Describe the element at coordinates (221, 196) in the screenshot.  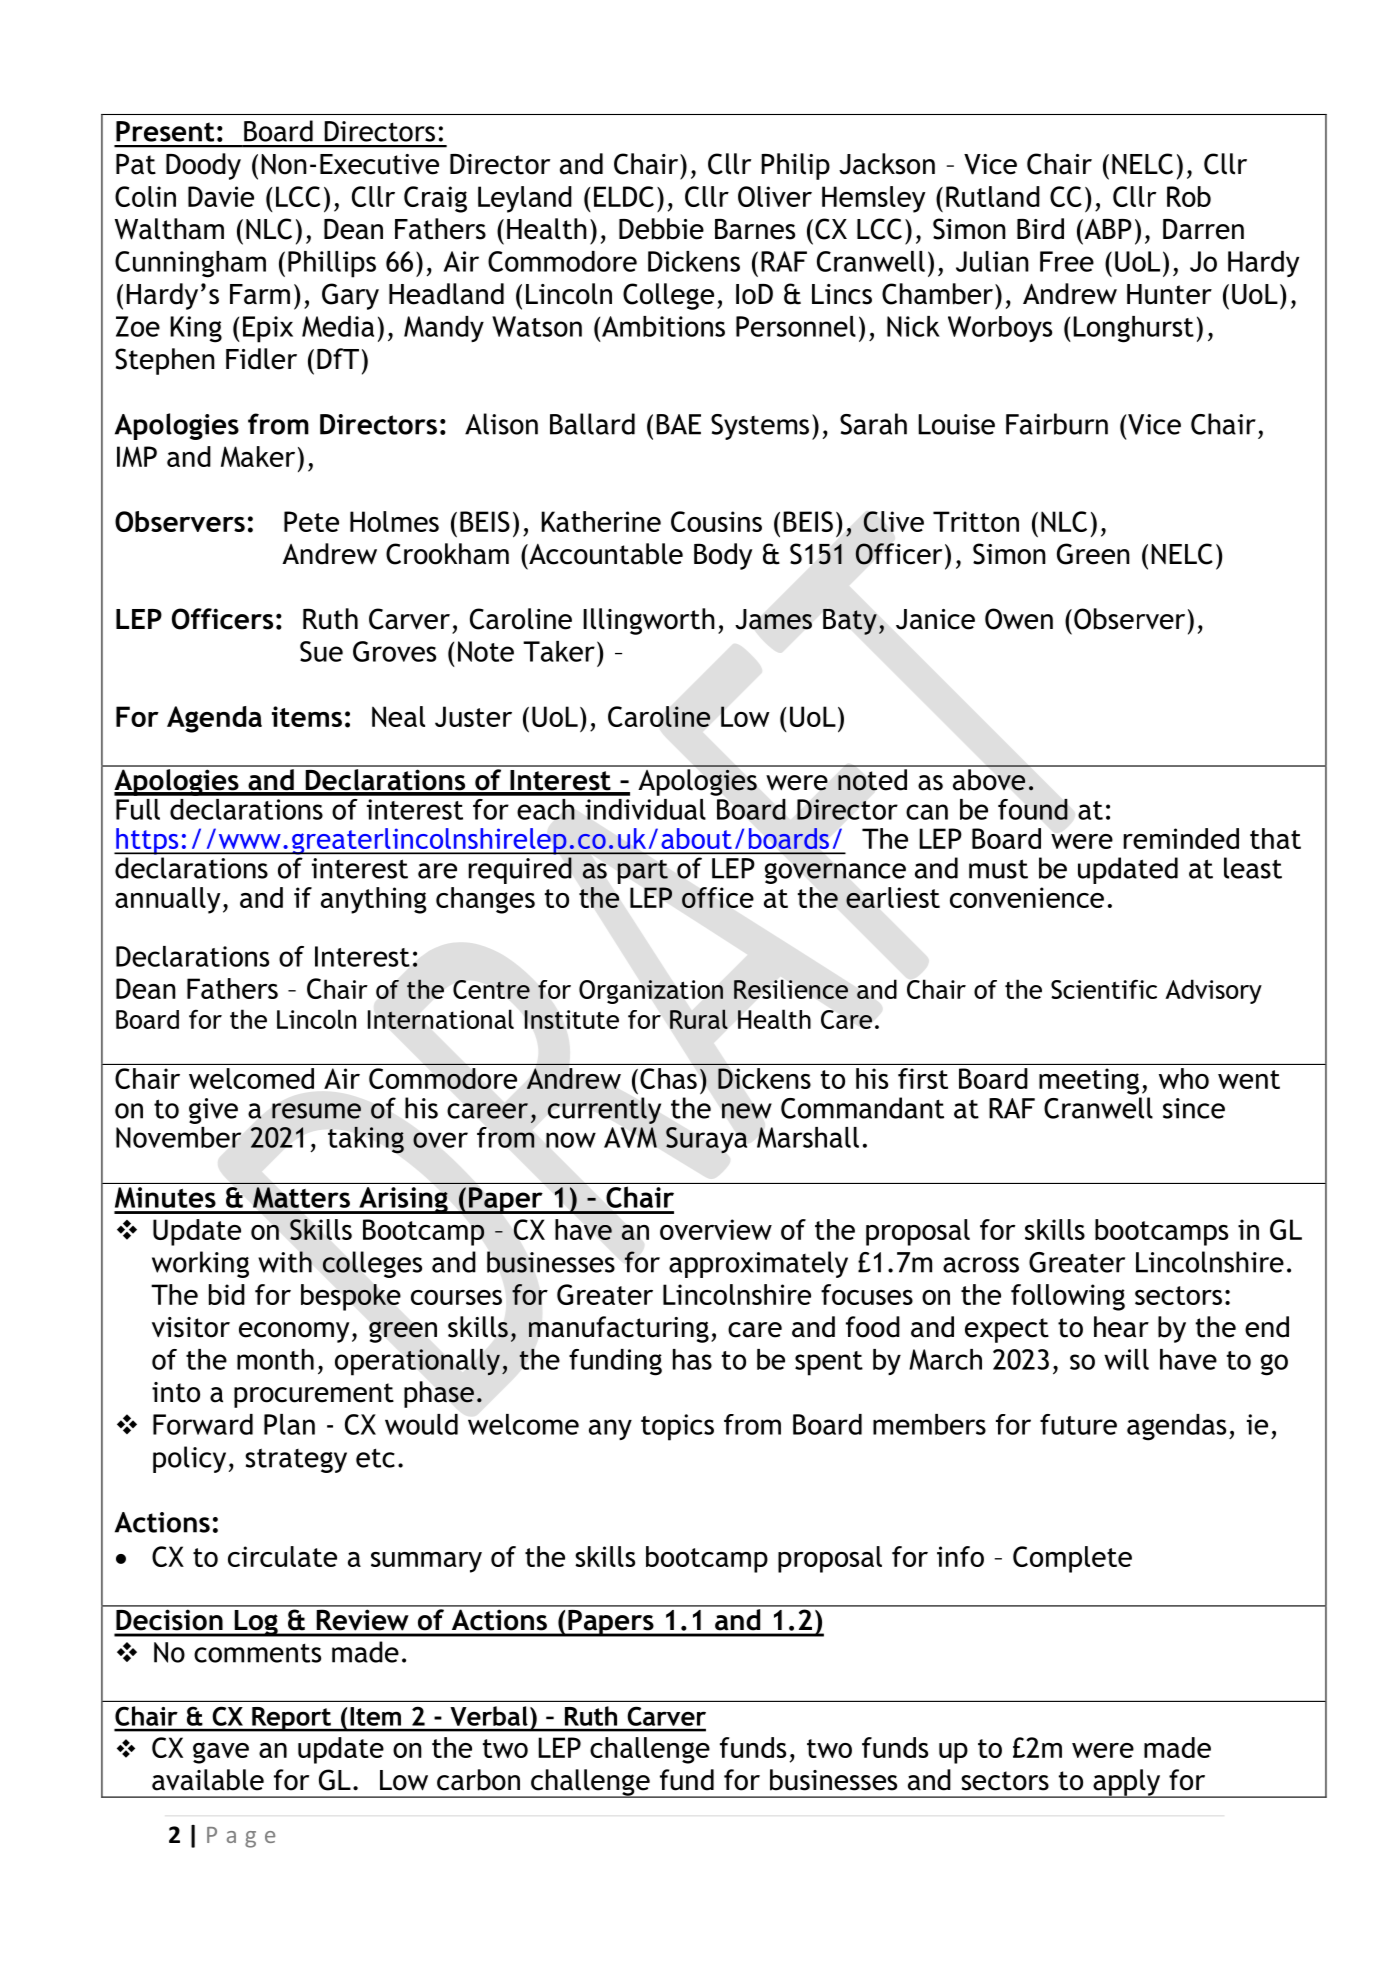
I see `Davie` at that location.
